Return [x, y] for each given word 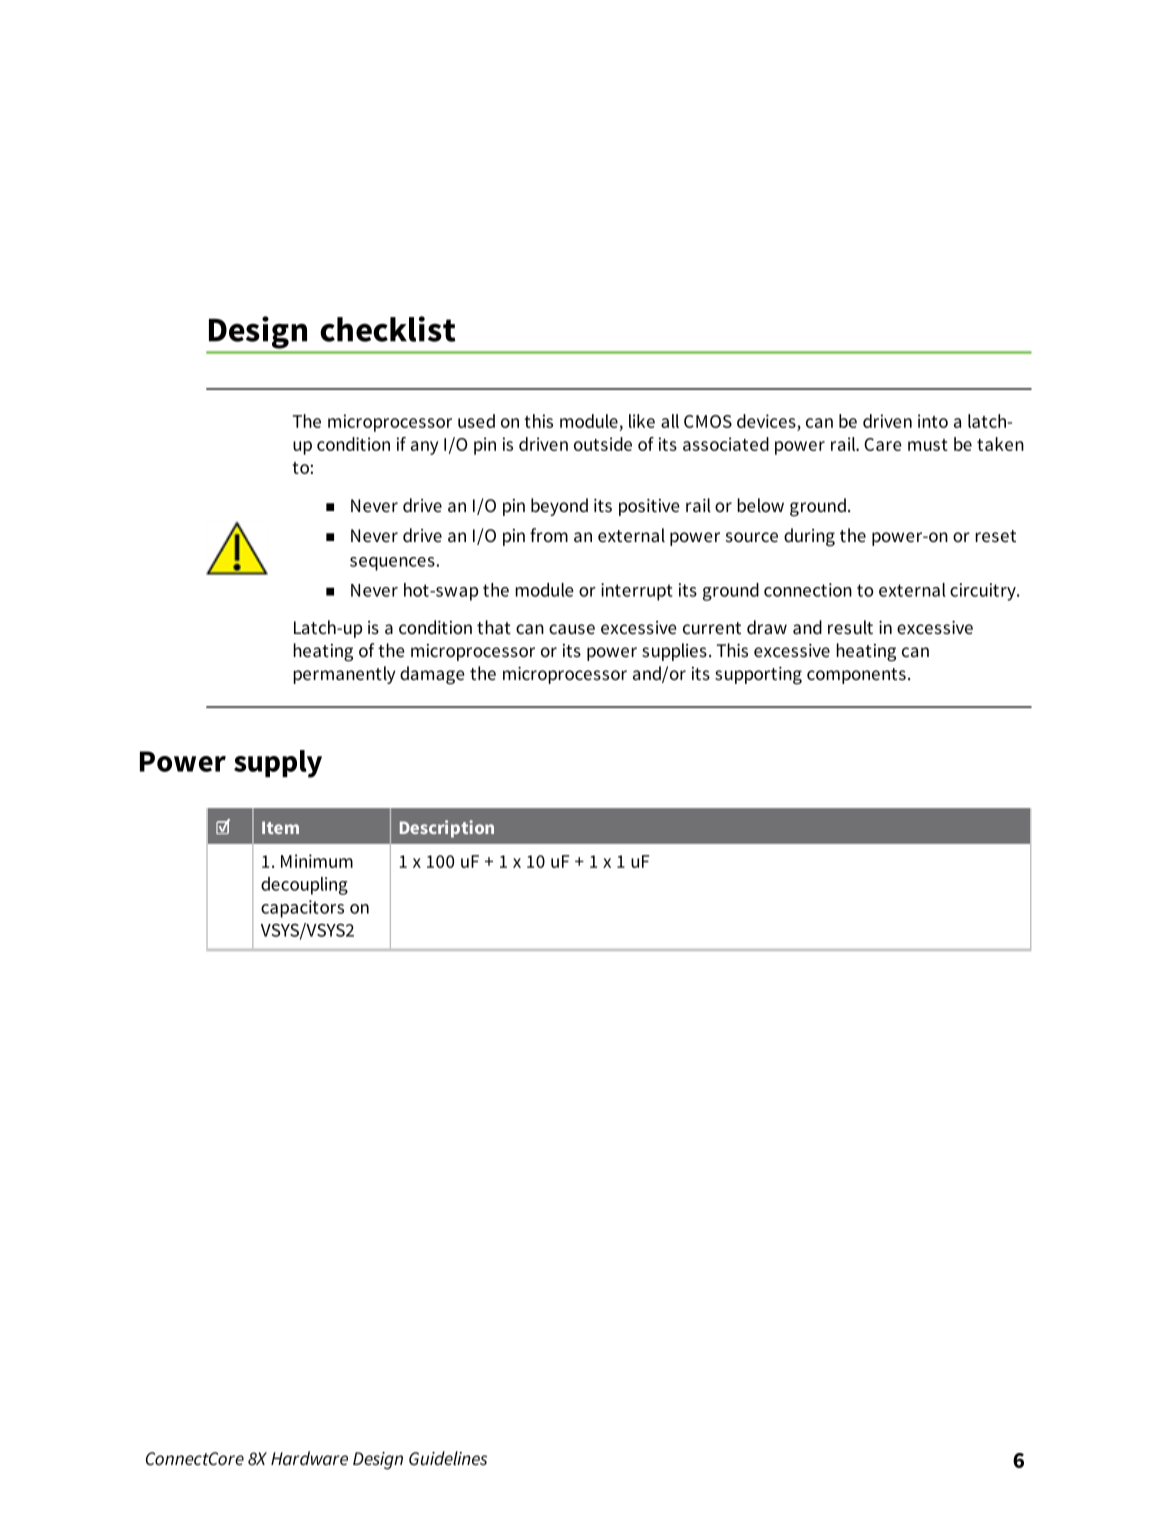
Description [447, 829]
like [642, 421]
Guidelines [448, 1458]
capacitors [302, 909]
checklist [388, 329]
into [933, 421]
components [856, 676]
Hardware [309, 1458]
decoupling [304, 886]
